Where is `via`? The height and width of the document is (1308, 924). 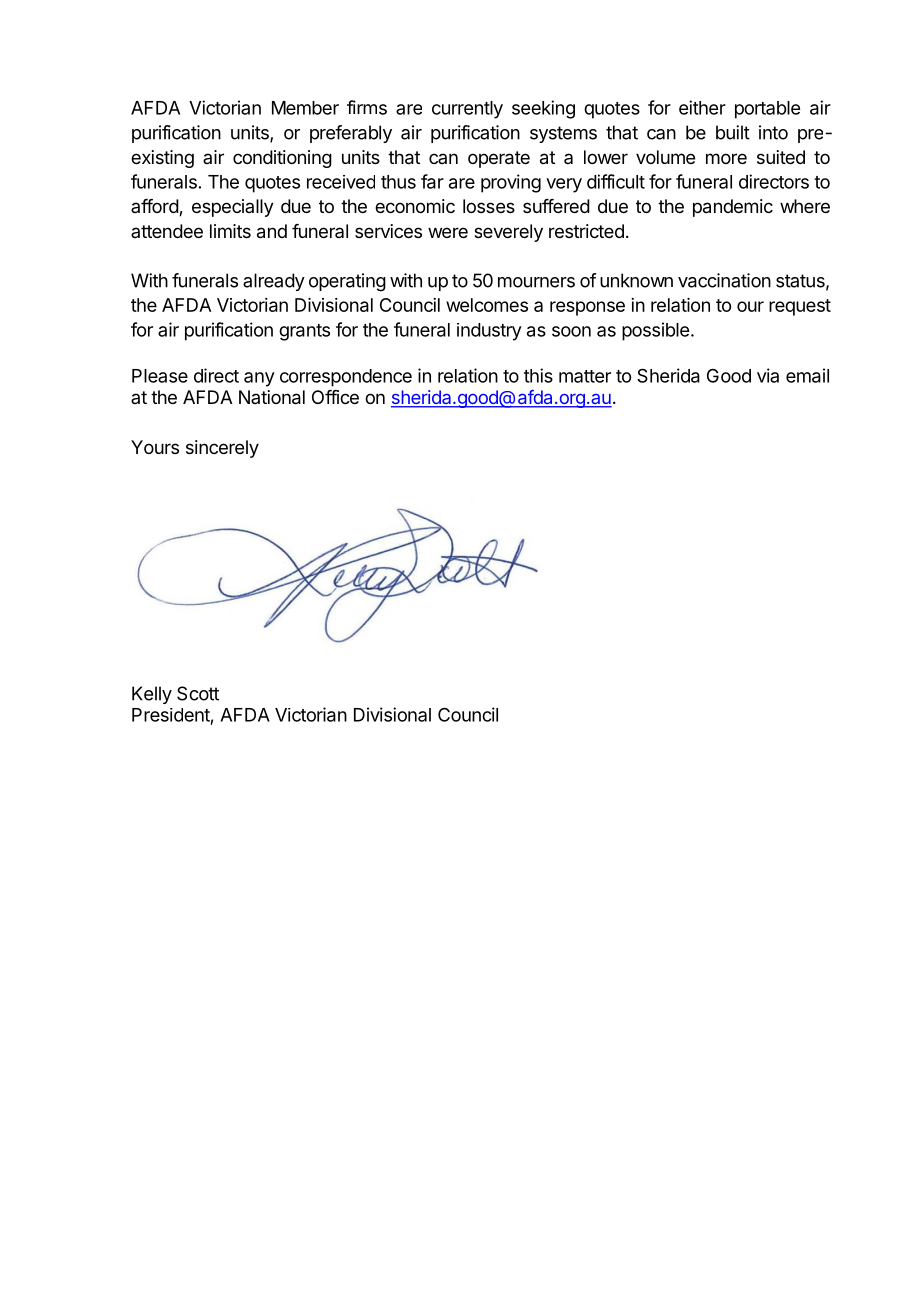 via is located at coordinates (768, 375).
